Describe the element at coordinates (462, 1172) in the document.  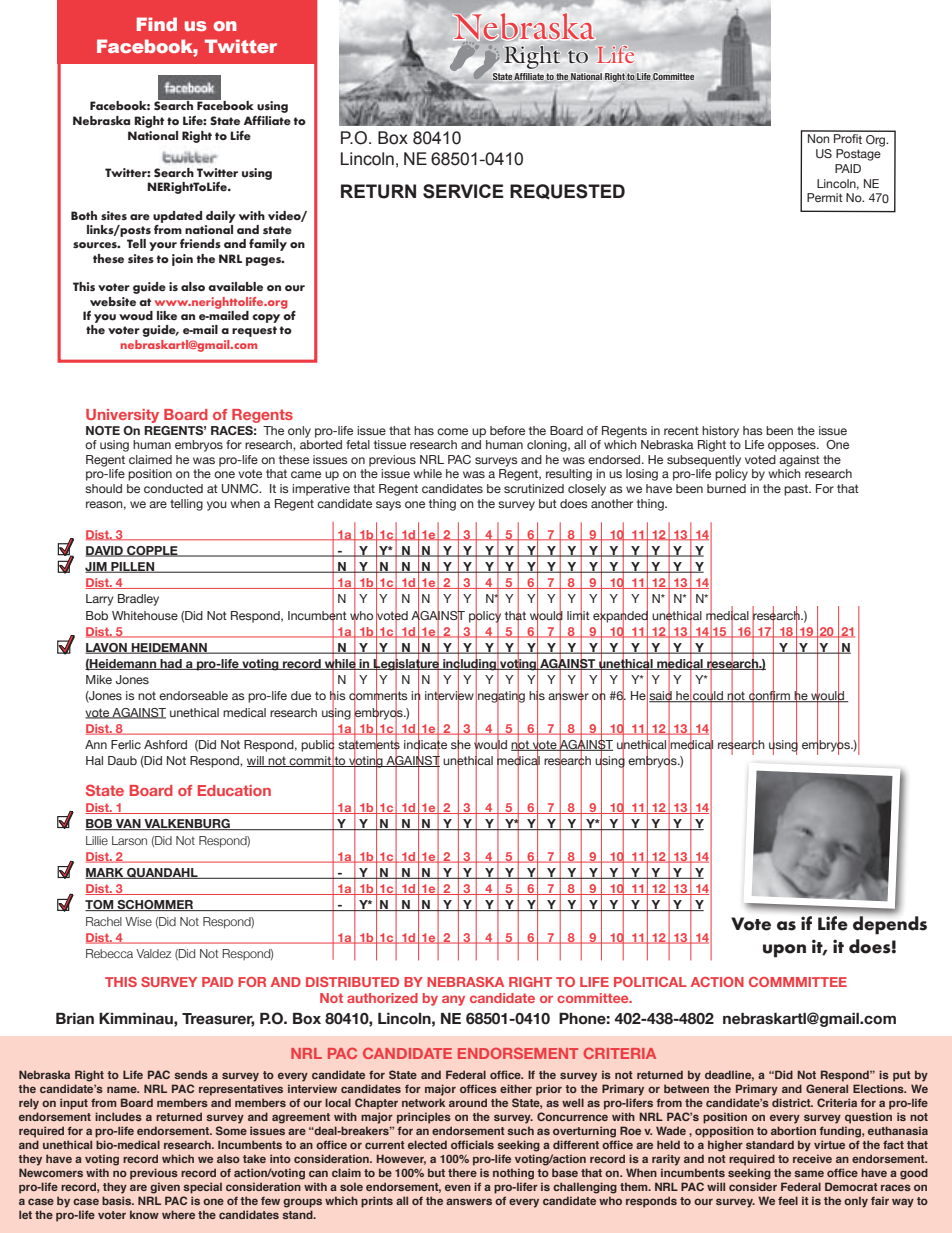
I see `there` at that location.
